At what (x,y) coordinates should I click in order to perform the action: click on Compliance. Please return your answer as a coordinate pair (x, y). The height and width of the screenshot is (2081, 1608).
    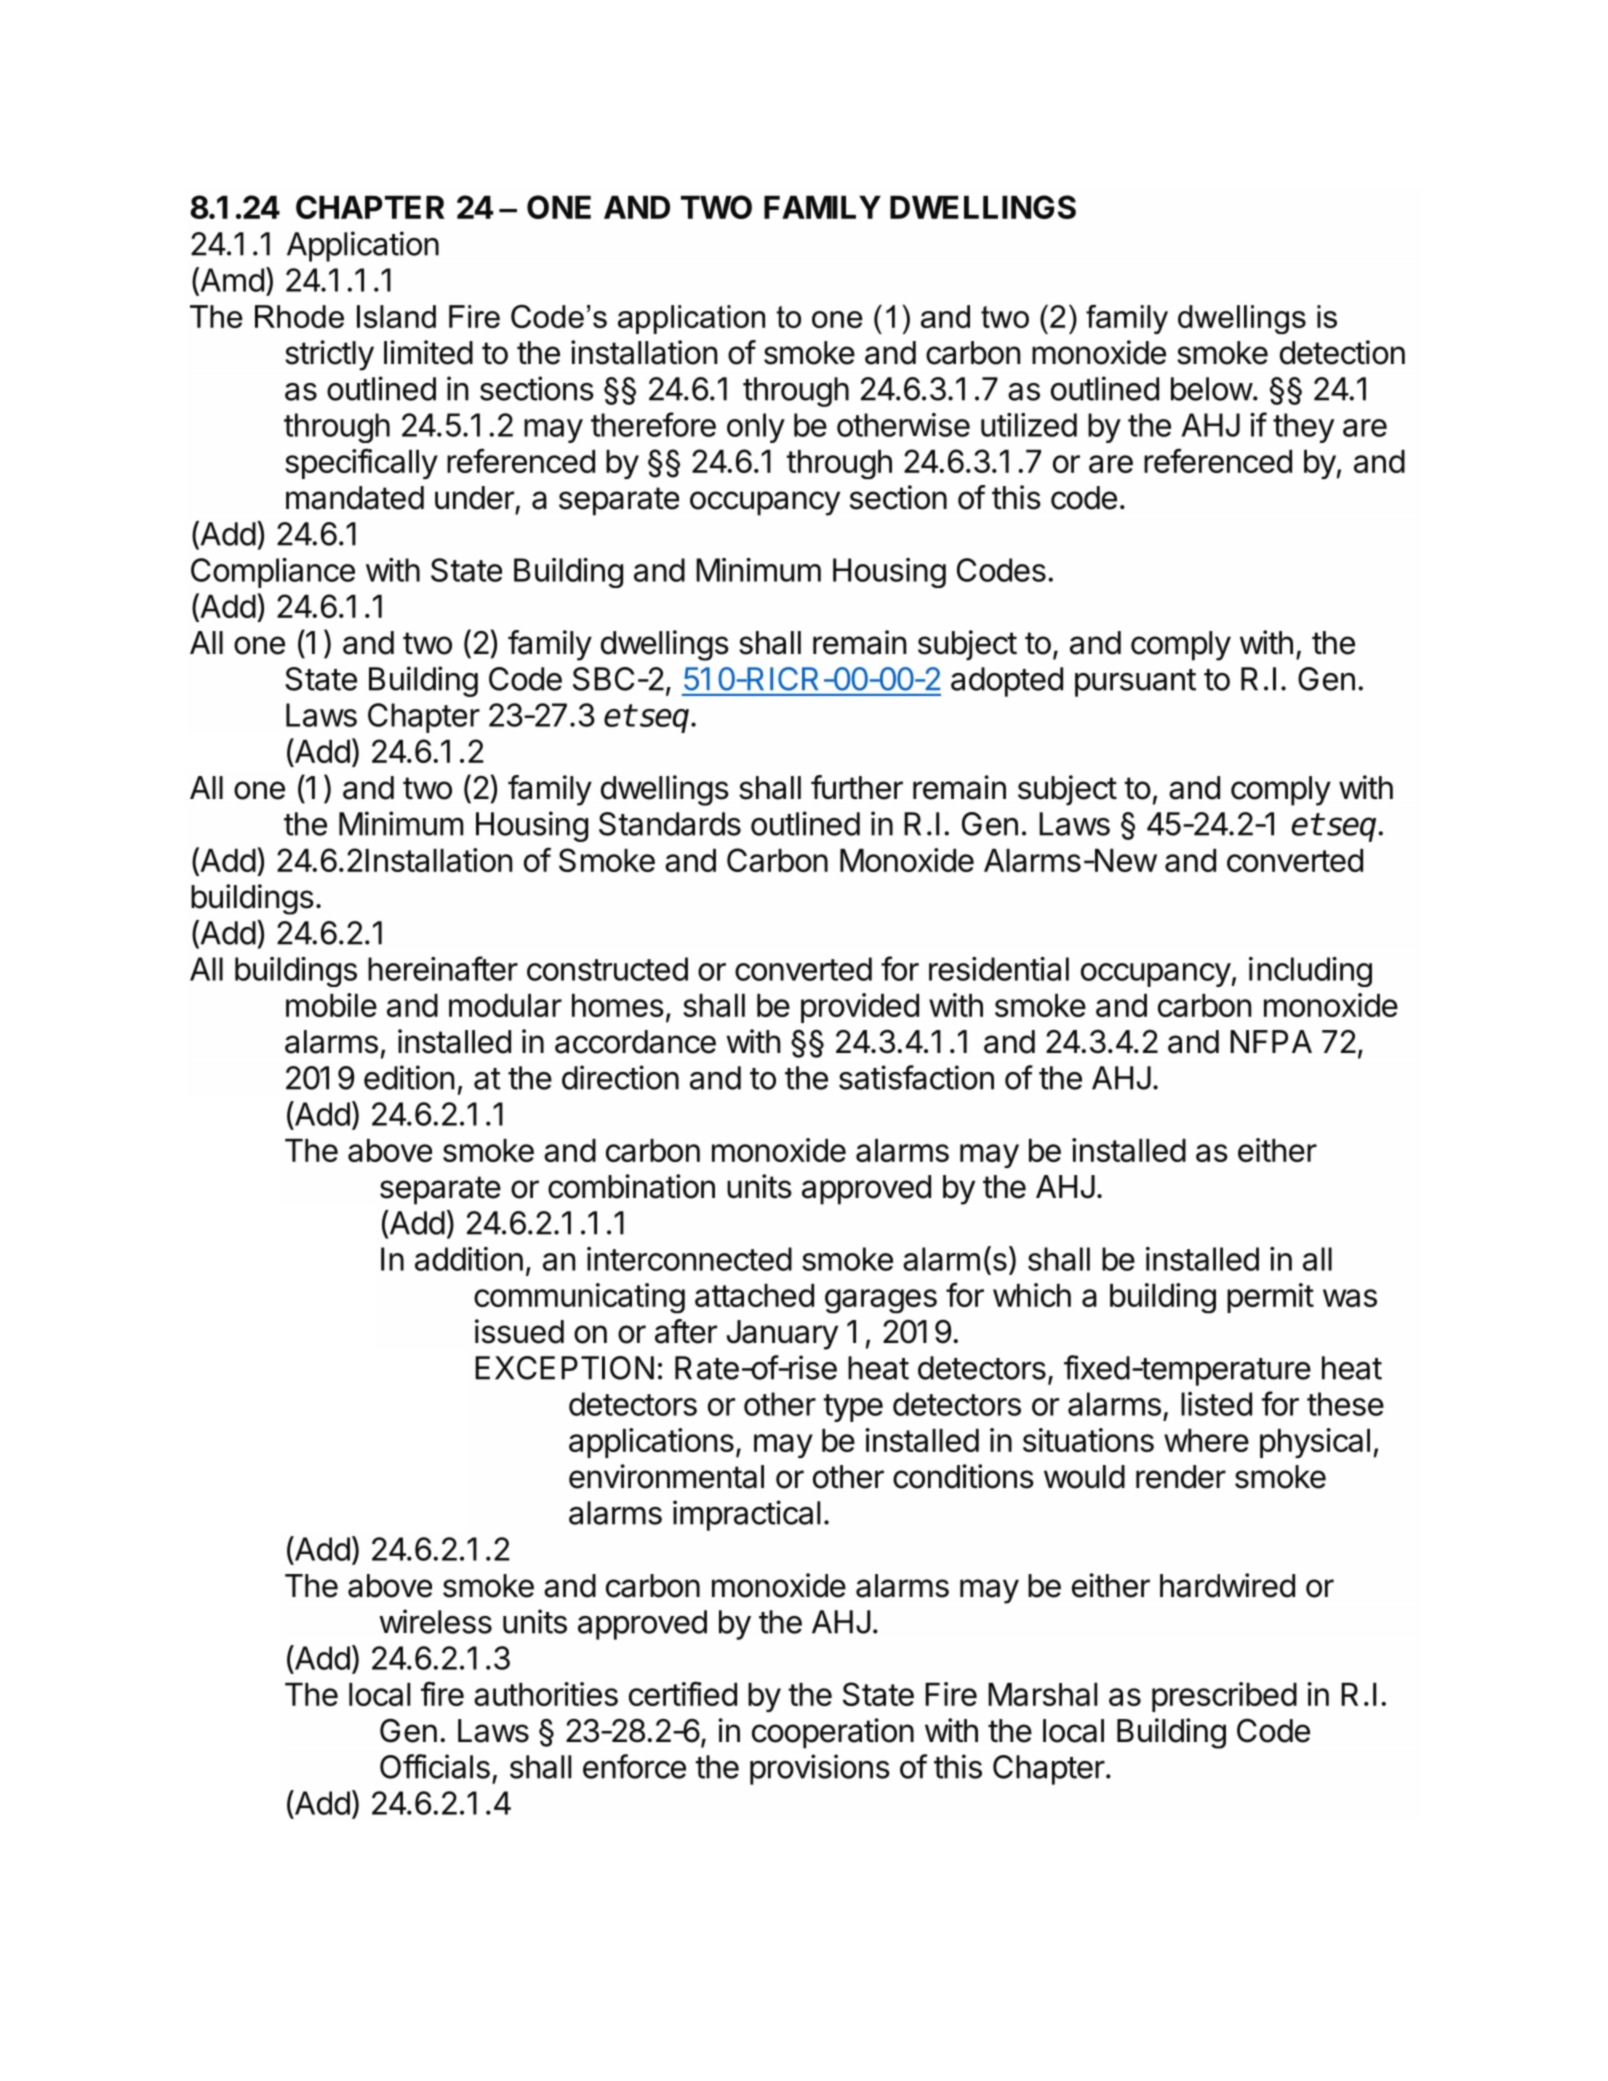
    Looking at the image, I should click on (273, 573).
